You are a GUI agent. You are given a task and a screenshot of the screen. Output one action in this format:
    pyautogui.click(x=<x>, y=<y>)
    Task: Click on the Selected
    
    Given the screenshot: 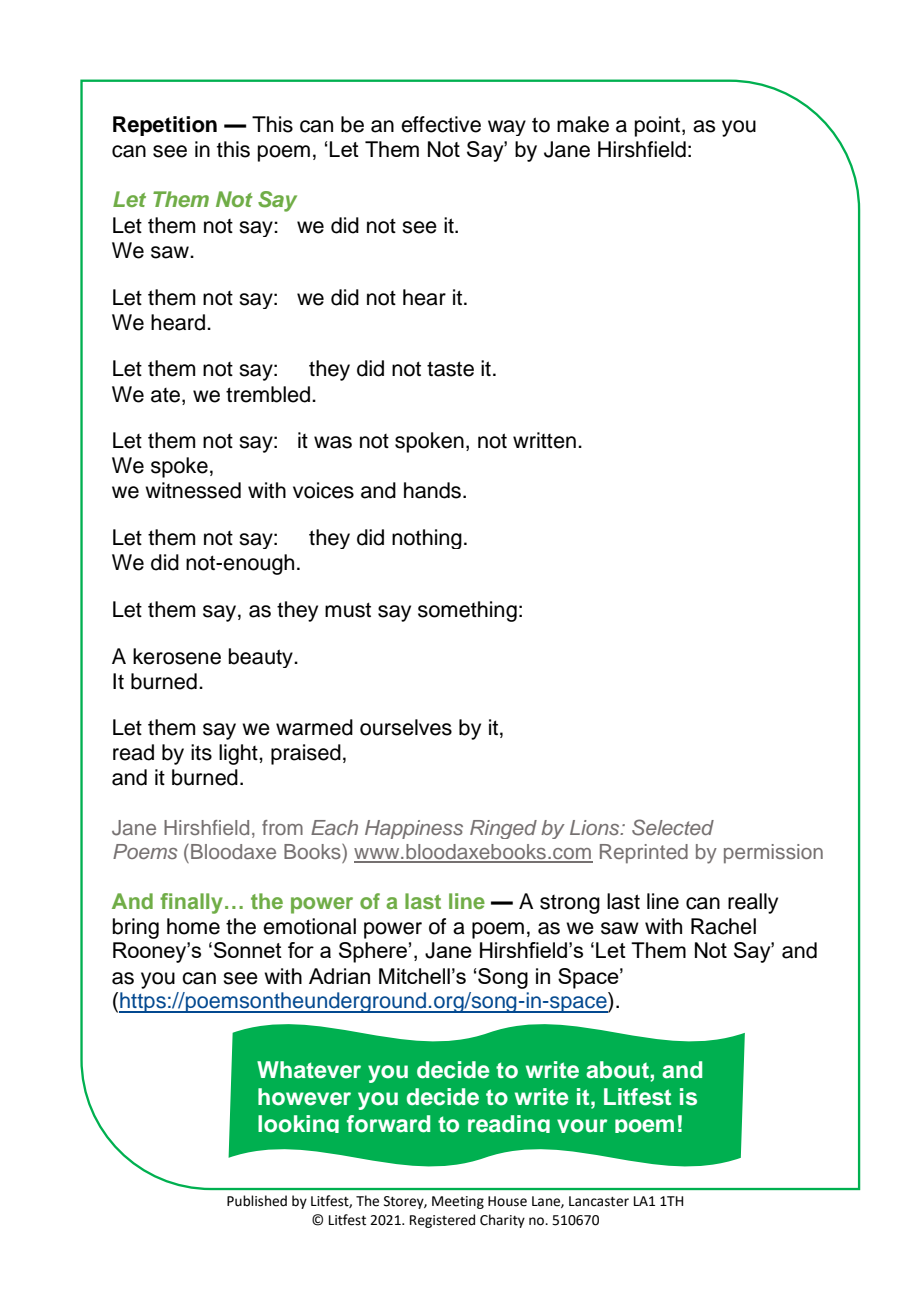 What is the action you would take?
    pyautogui.click(x=673, y=827)
